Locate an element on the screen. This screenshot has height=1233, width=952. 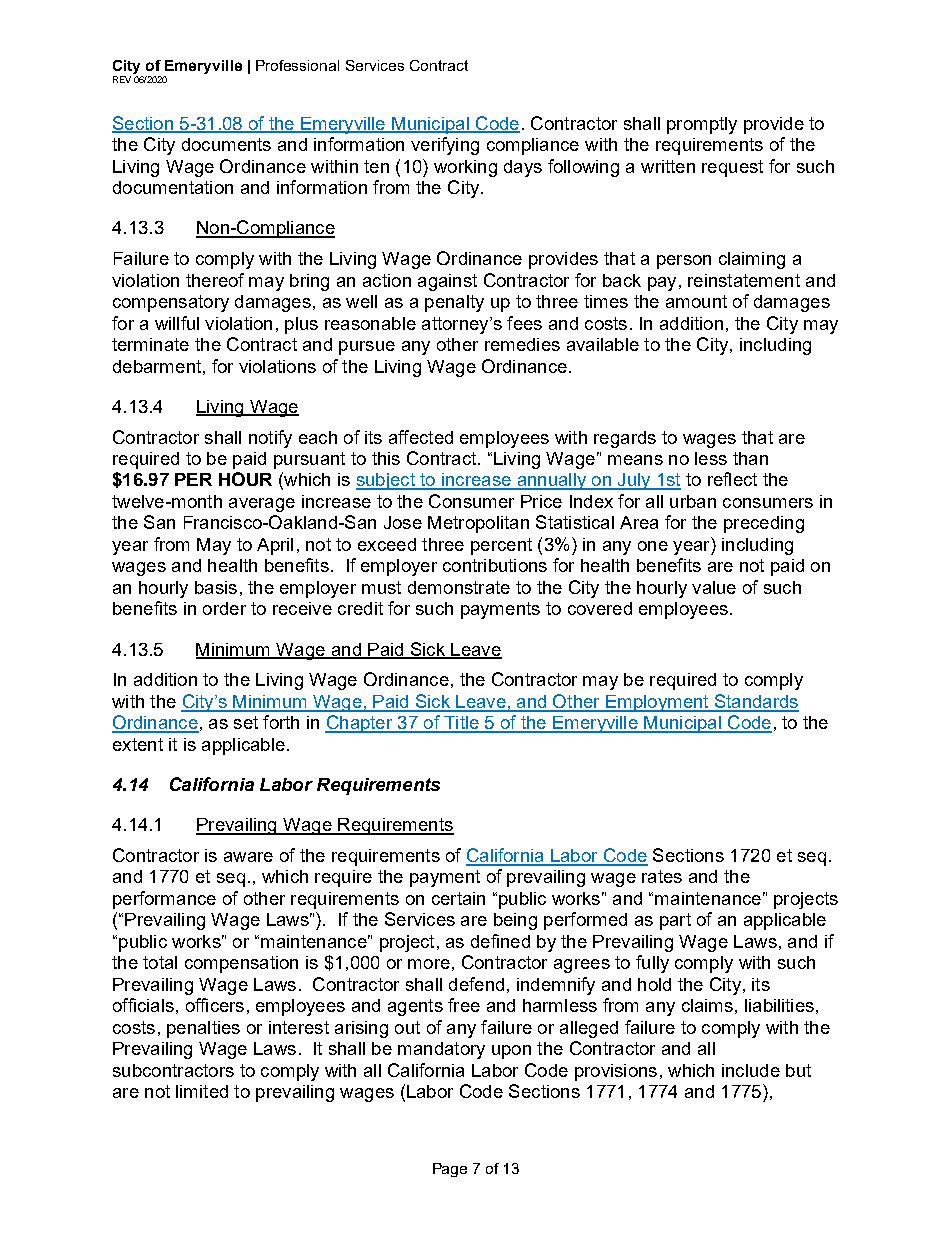
documents is located at coordinates (226, 144).
